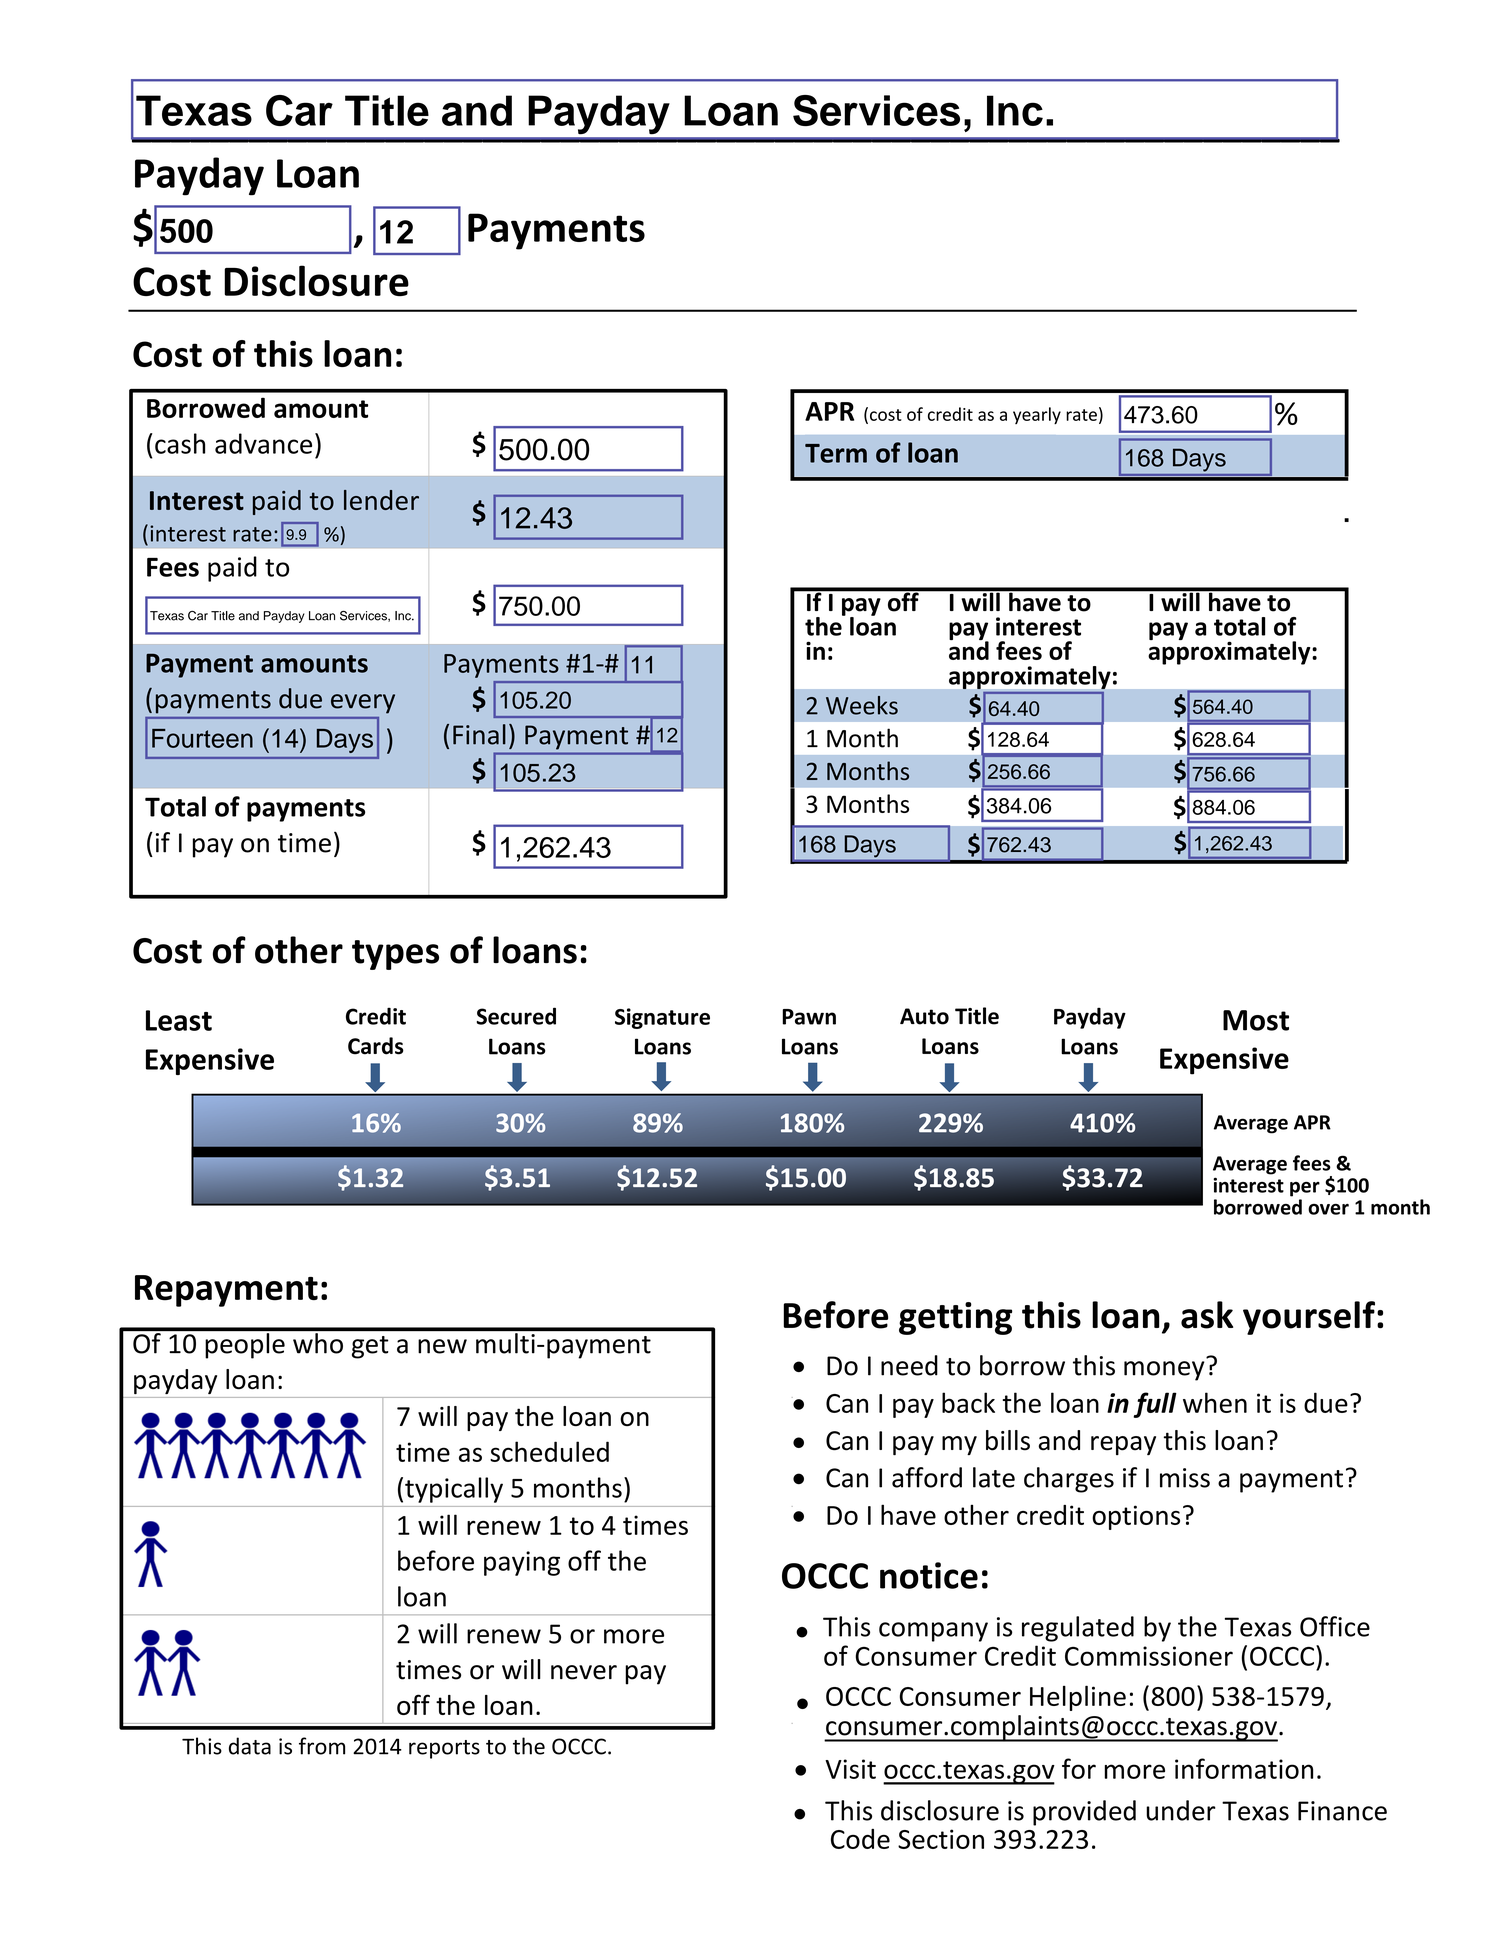 This document has height=1936, width=1496. I want to click on from, so click(322, 1746).
